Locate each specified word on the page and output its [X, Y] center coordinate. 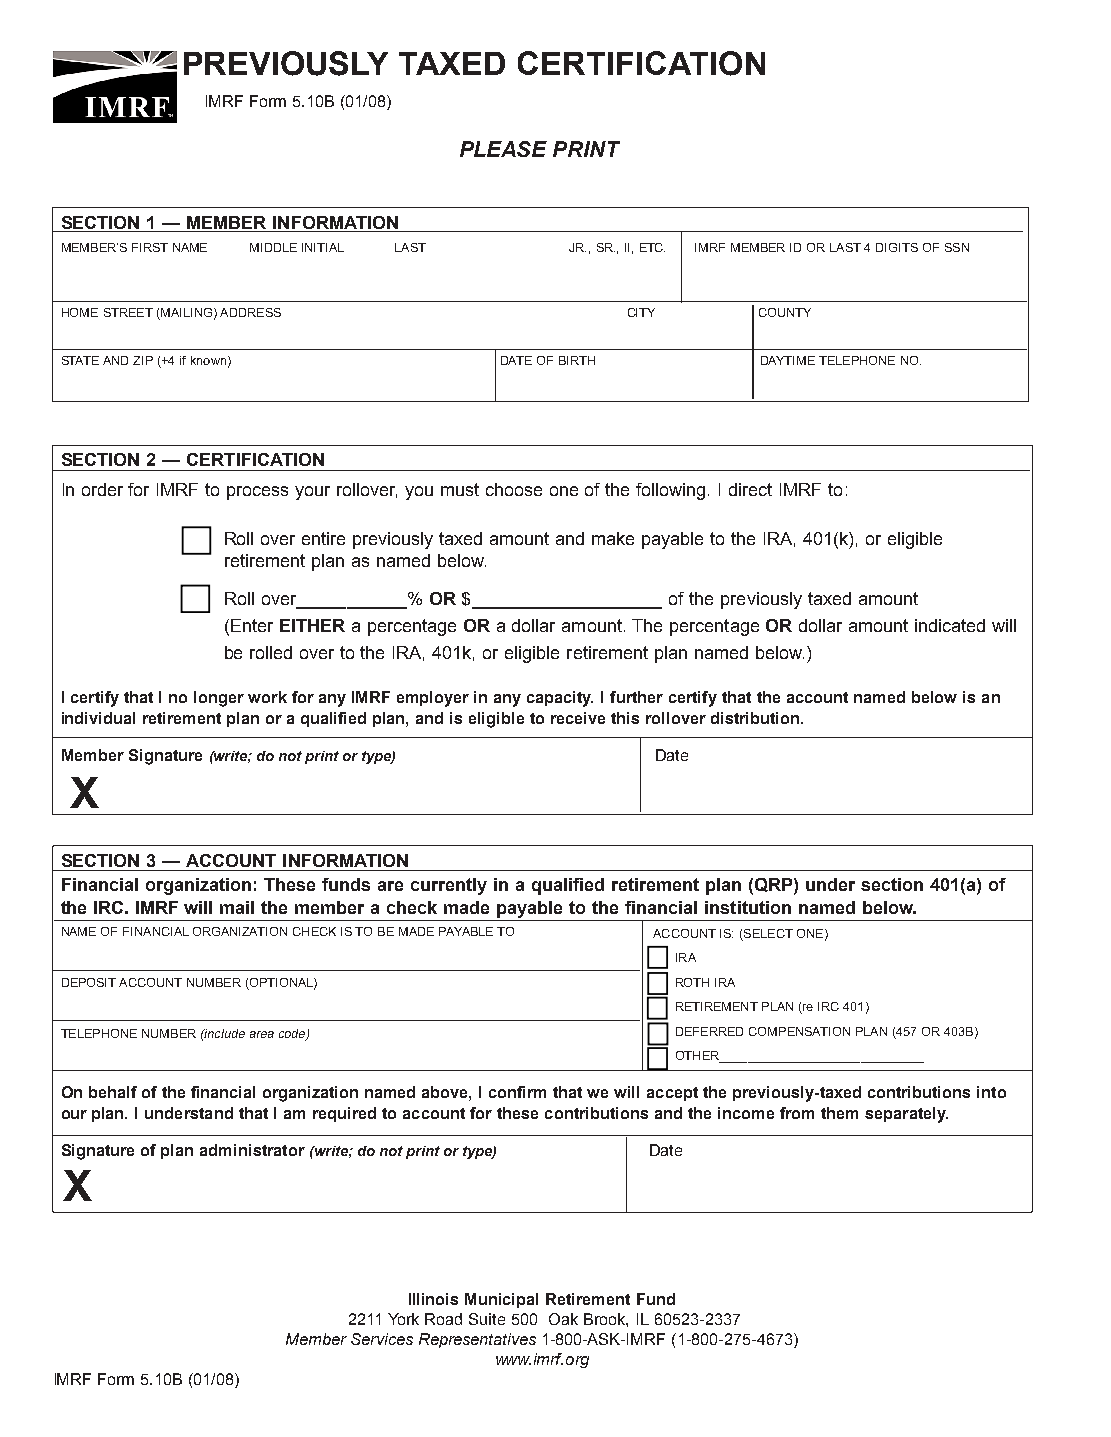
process [257, 493]
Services [382, 1339]
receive [578, 718]
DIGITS [897, 247]
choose [514, 489]
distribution [756, 718]
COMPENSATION [799, 1031]
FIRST [150, 247]
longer [219, 699]
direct [750, 489]
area [262, 1034]
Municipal [501, 1300]
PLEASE [503, 149]
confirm [517, 1092]
